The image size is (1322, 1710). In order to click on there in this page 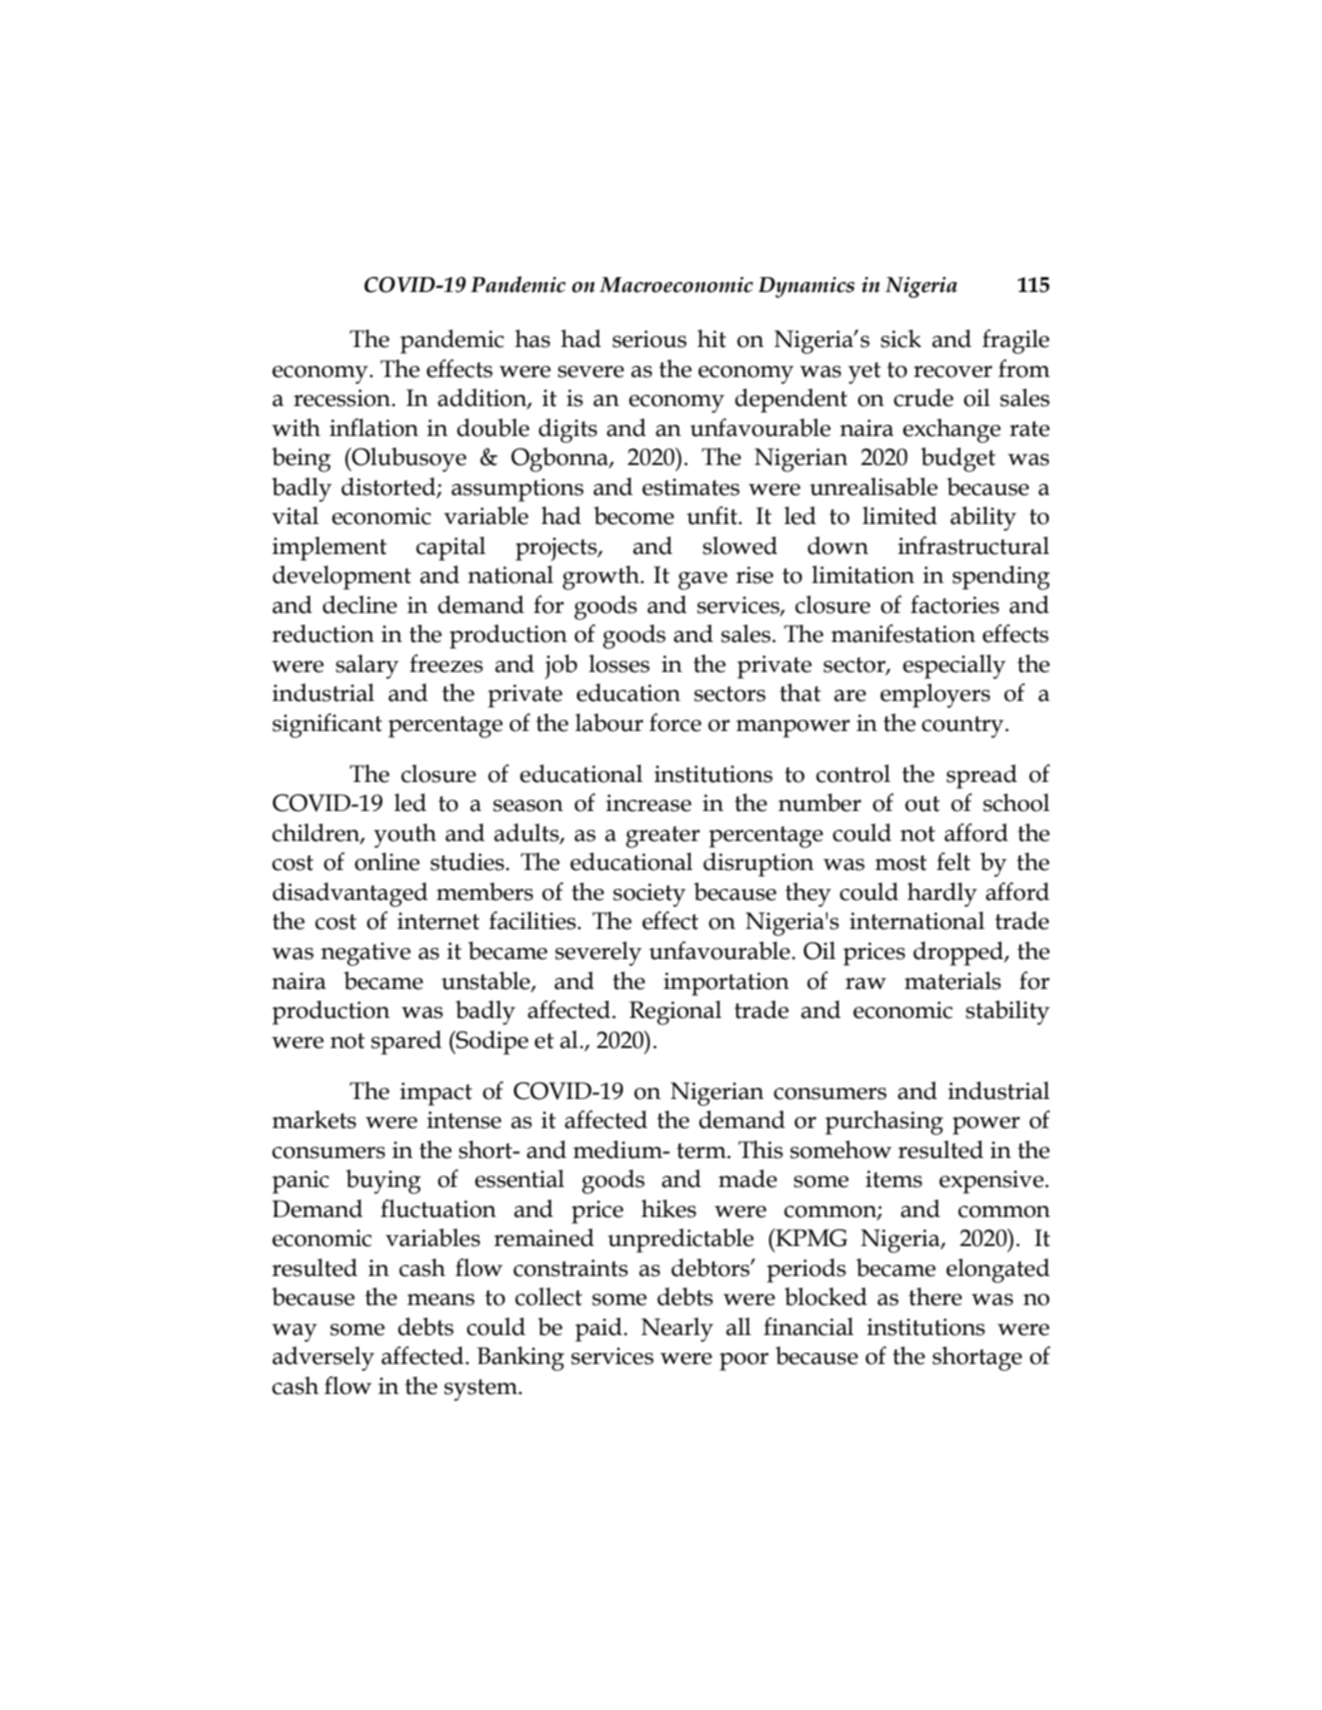, I will do `click(935, 1296)`.
